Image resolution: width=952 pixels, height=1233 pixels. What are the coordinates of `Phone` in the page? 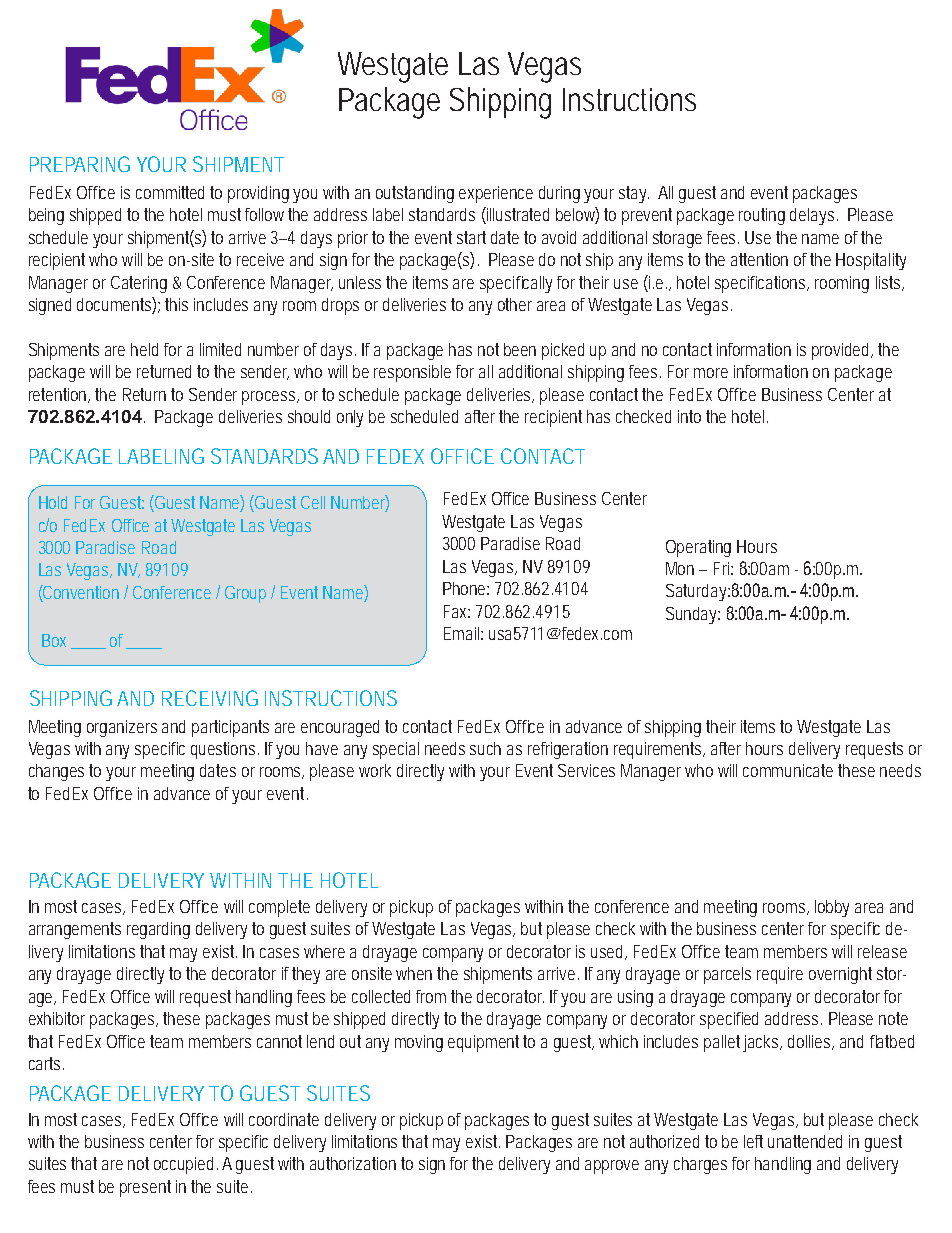 It's located at (466, 588).
